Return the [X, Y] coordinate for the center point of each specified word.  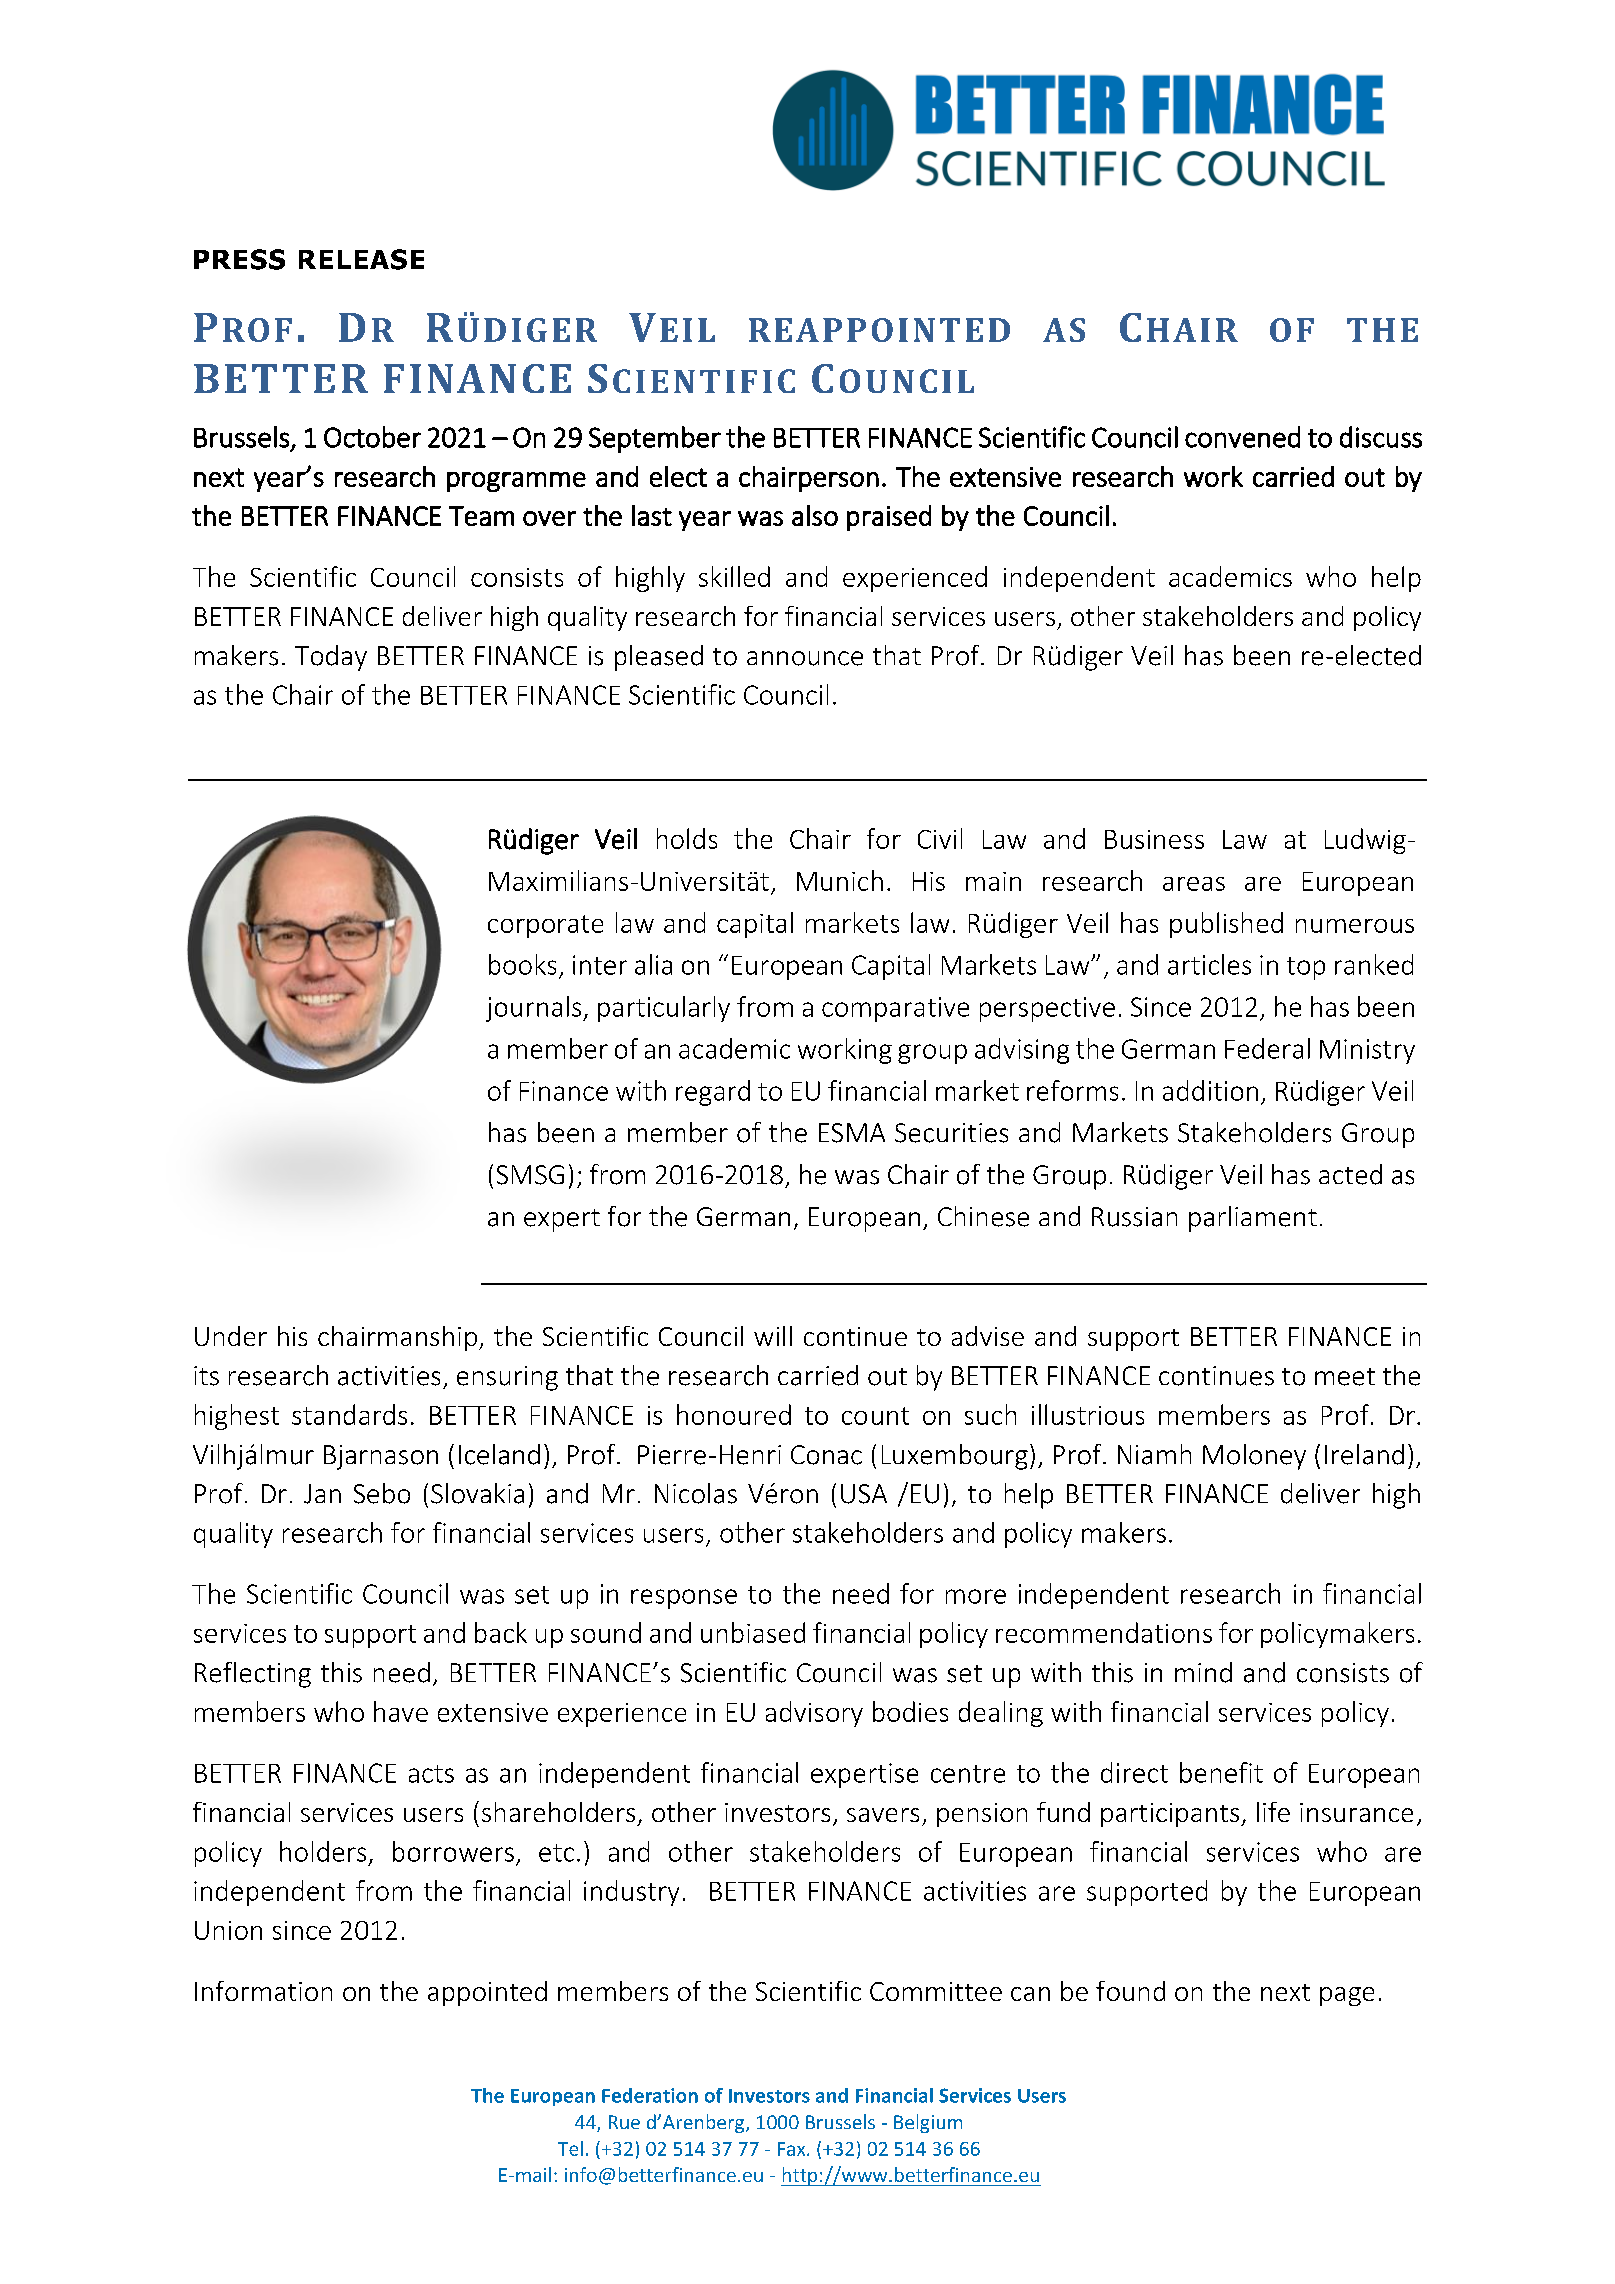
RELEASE [361, 259]
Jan [322, 1494]
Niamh [1154, 1454]
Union [228, 1930]
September [655, 439]
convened [1242, 437]
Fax [793, 2149]
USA [864, 1494]
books [522, 964]
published [1226, 925]
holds [687, 838]
